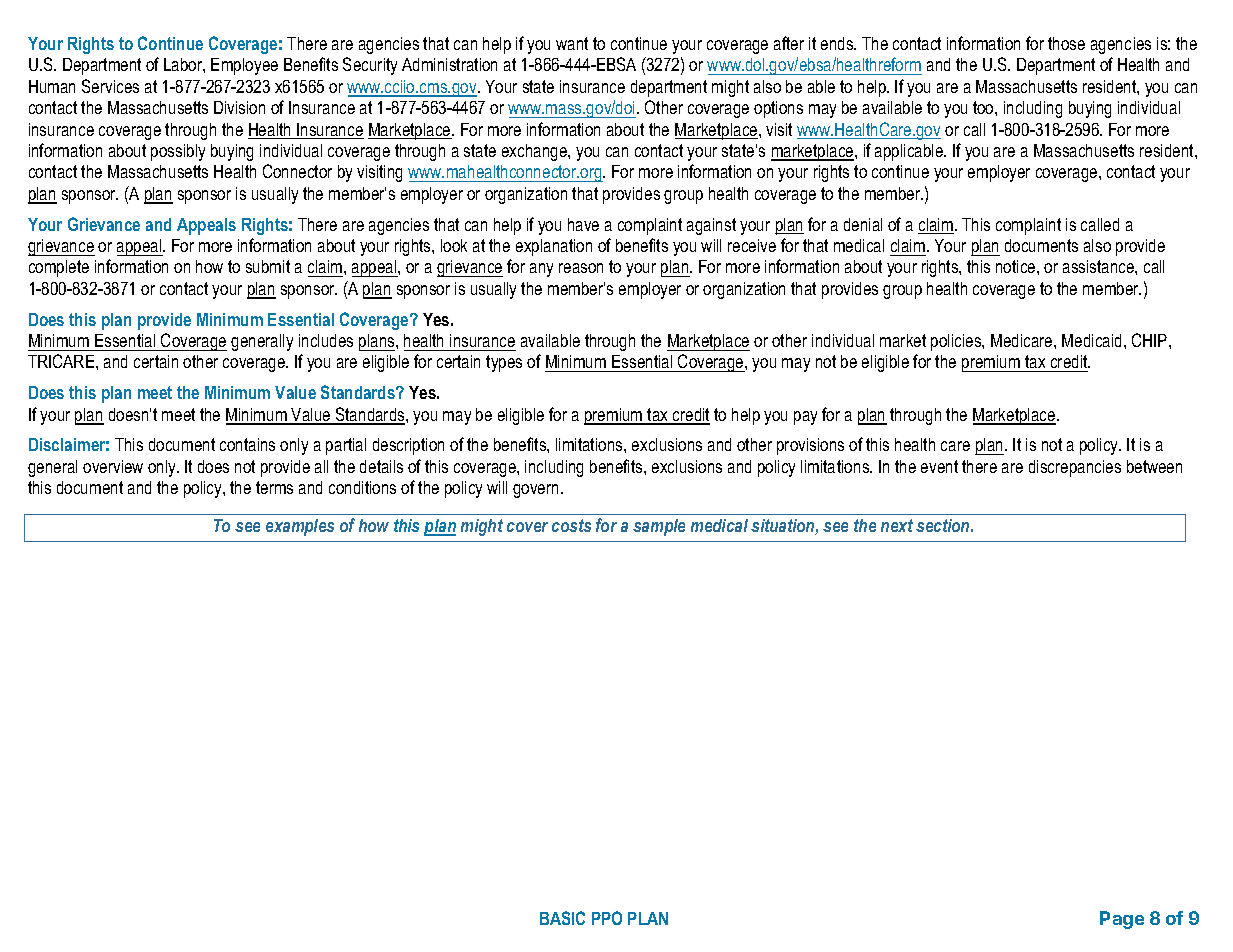 This page has width=1233, height=952. What do you see at coordinates (572, 43) in the page?
I see `want` at bounding box center [572, 43].
